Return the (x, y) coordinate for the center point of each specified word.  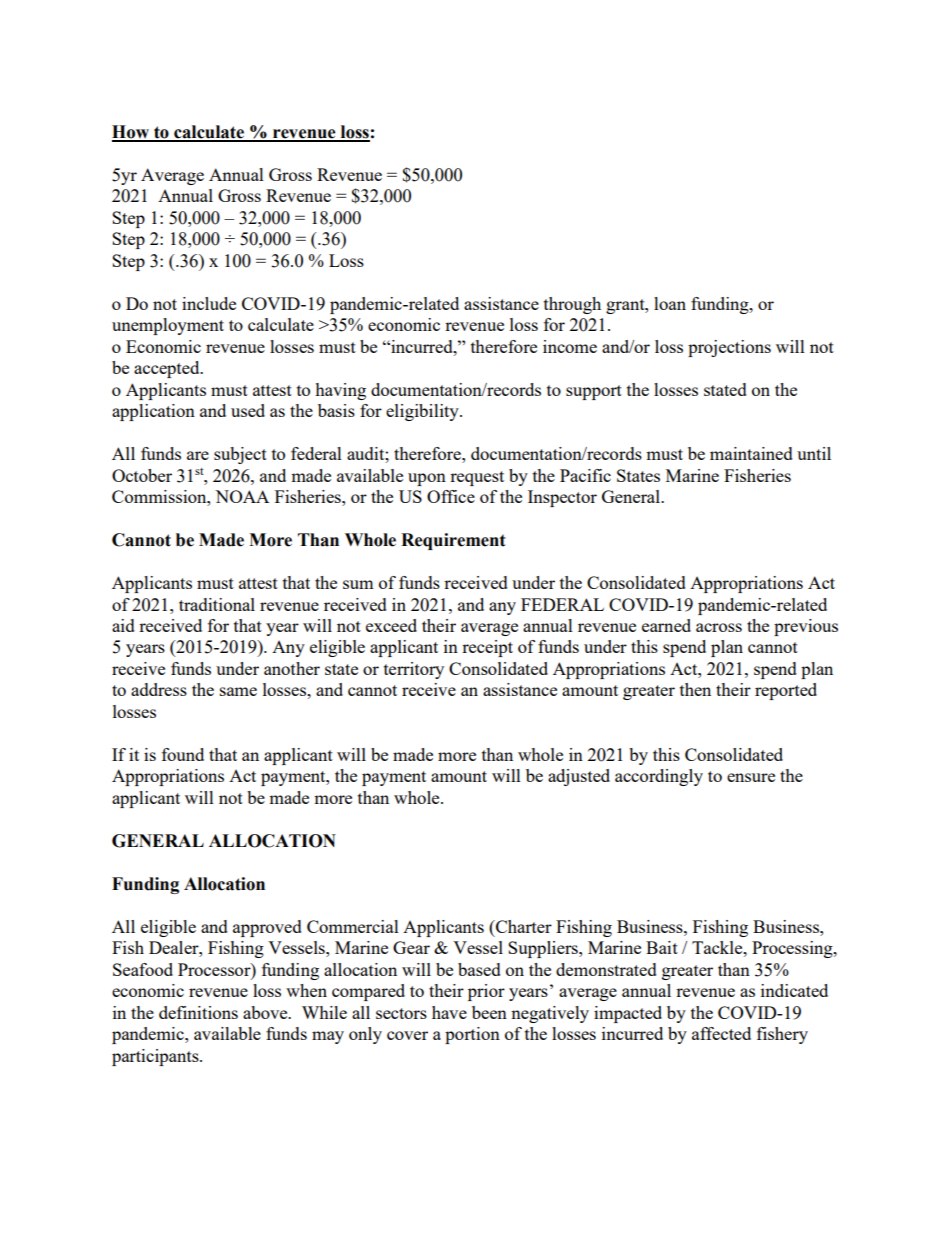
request (477, 478)
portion (472, 1035)
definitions (198, 1012)
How (131, 133)
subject (240, 455)
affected (721, 1033)
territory (414, 670)
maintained (751, 453)
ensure (751, 777)
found (183, 754)
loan (670, 303)
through (572, 305)
